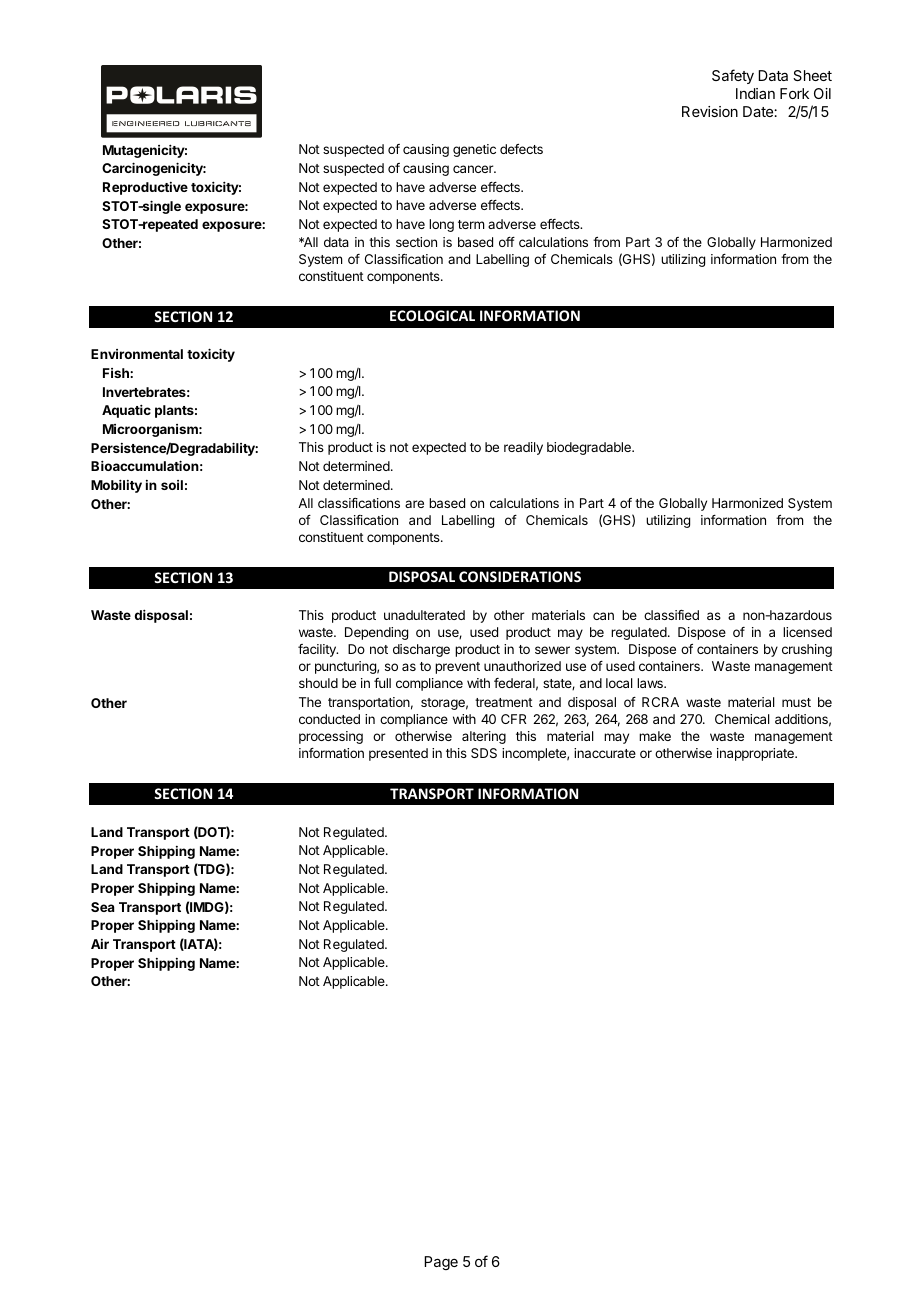 The height and width of the document is (1308, 924). What do you see at coordinates (457, 668) in the document?
I see `prevent` at bounding box center [457, 668].
